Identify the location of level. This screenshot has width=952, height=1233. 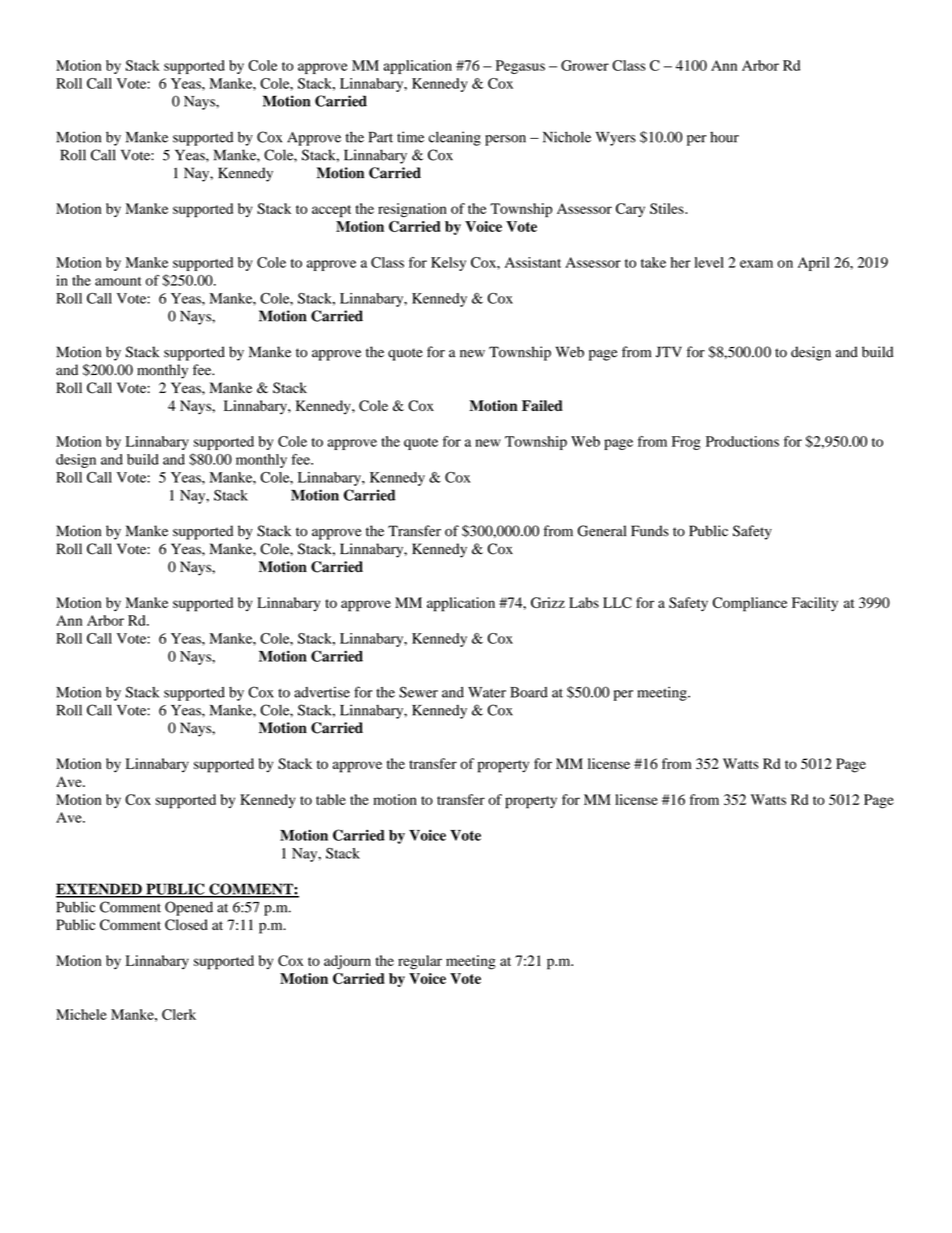
(709, 262).
